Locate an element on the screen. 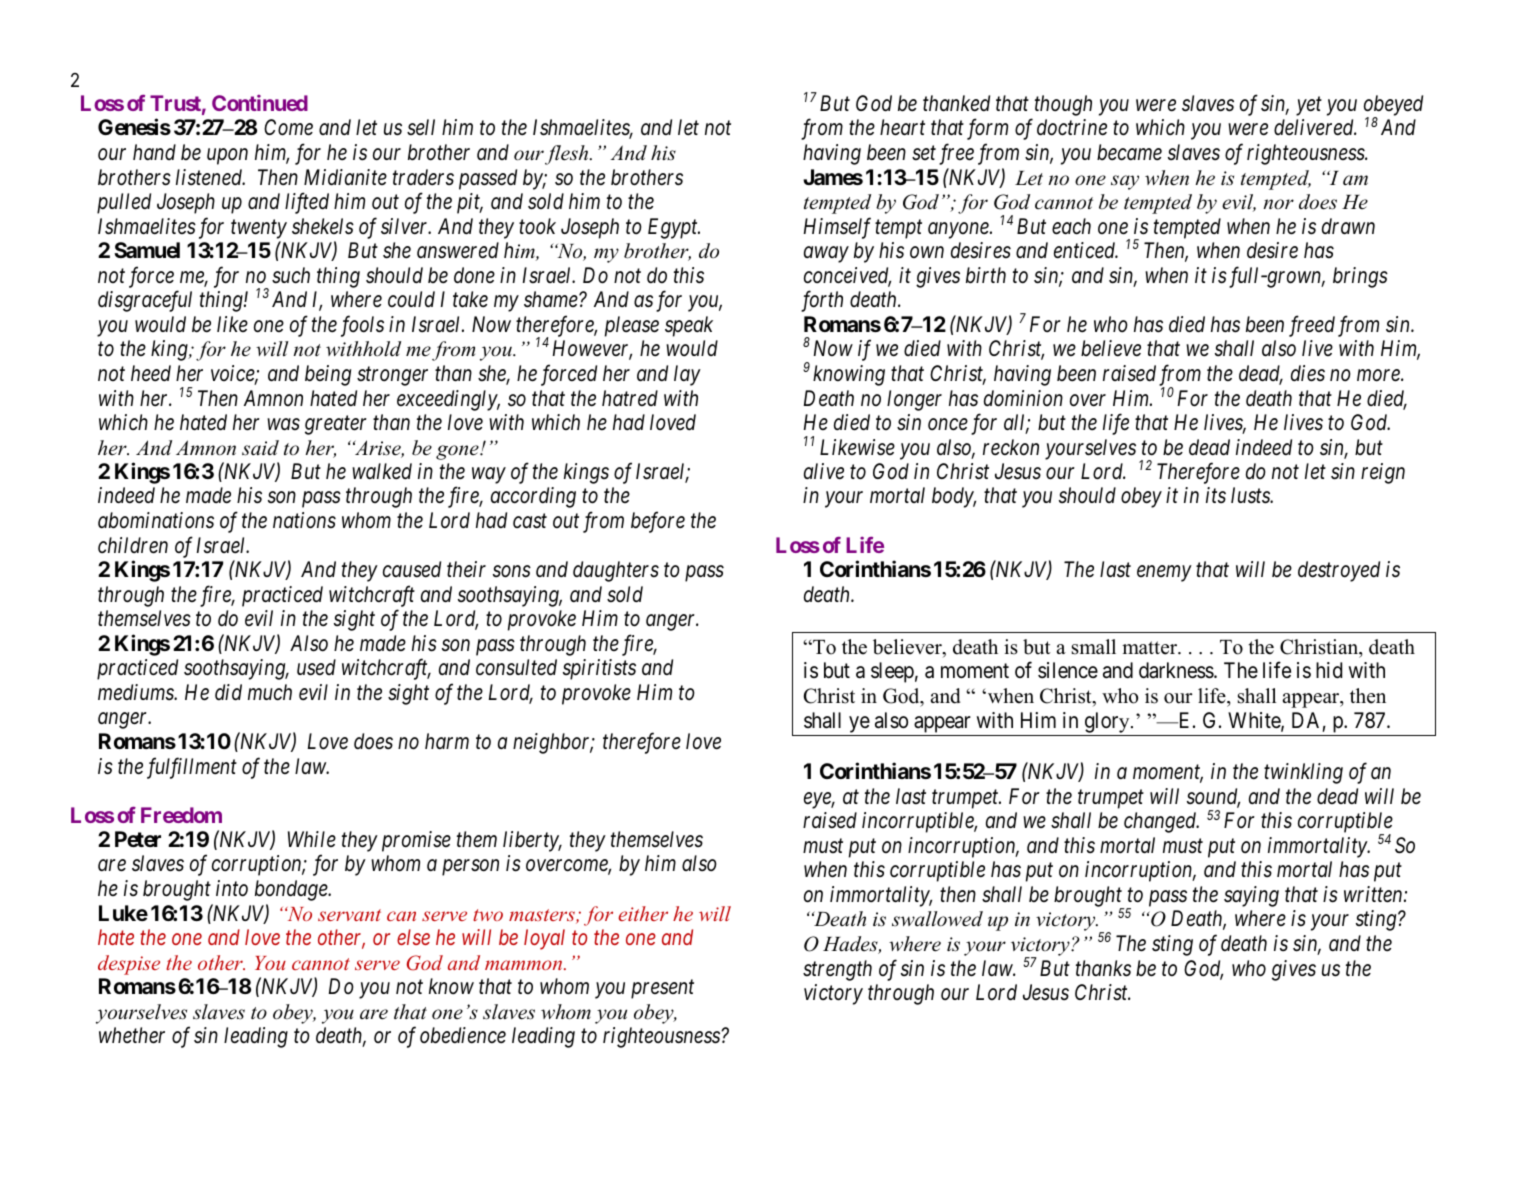 This screenshot has width=1536, height=1187. While is located at coordinates (312, 839).
